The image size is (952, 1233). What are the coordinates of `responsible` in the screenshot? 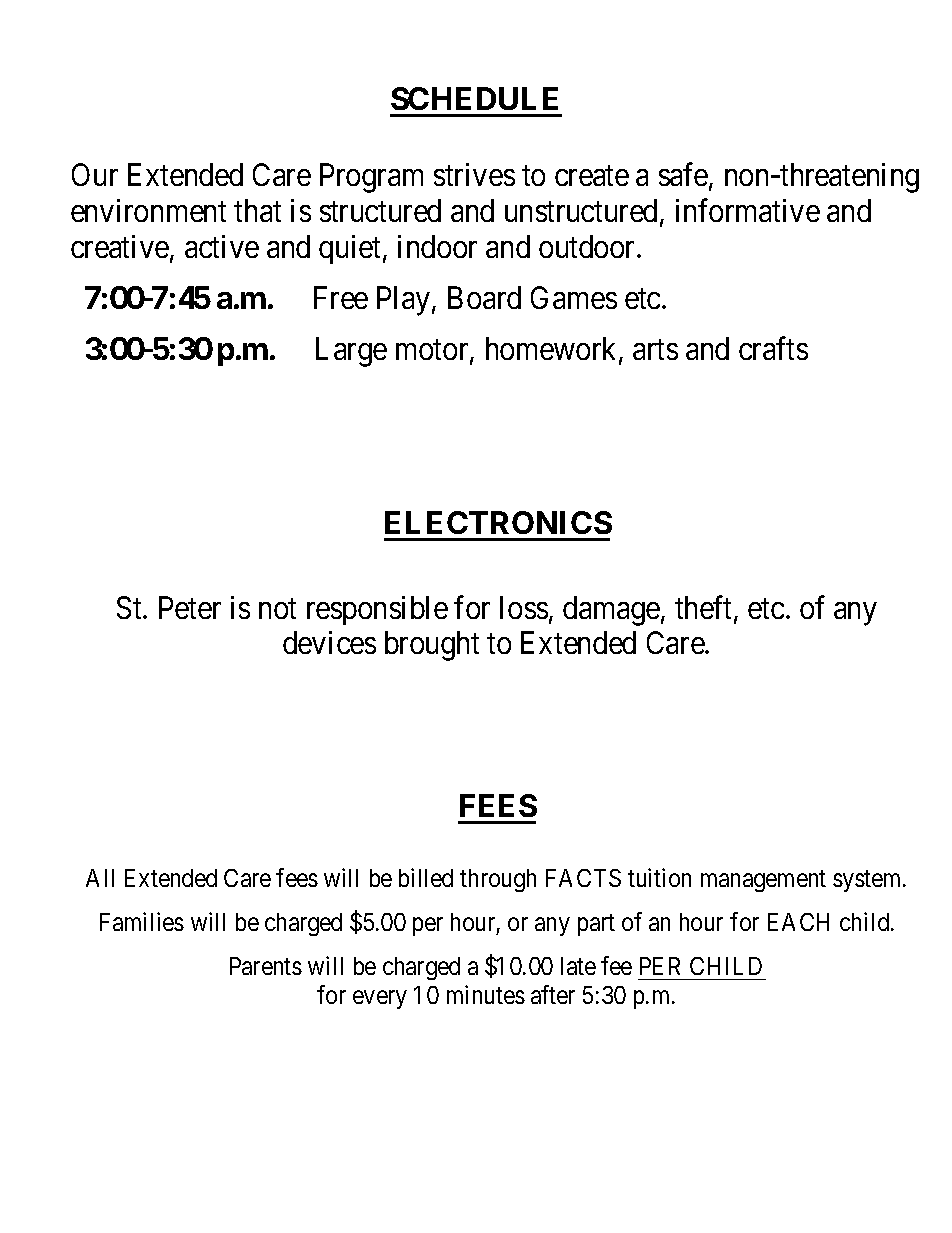 It's located at (377, 610).
